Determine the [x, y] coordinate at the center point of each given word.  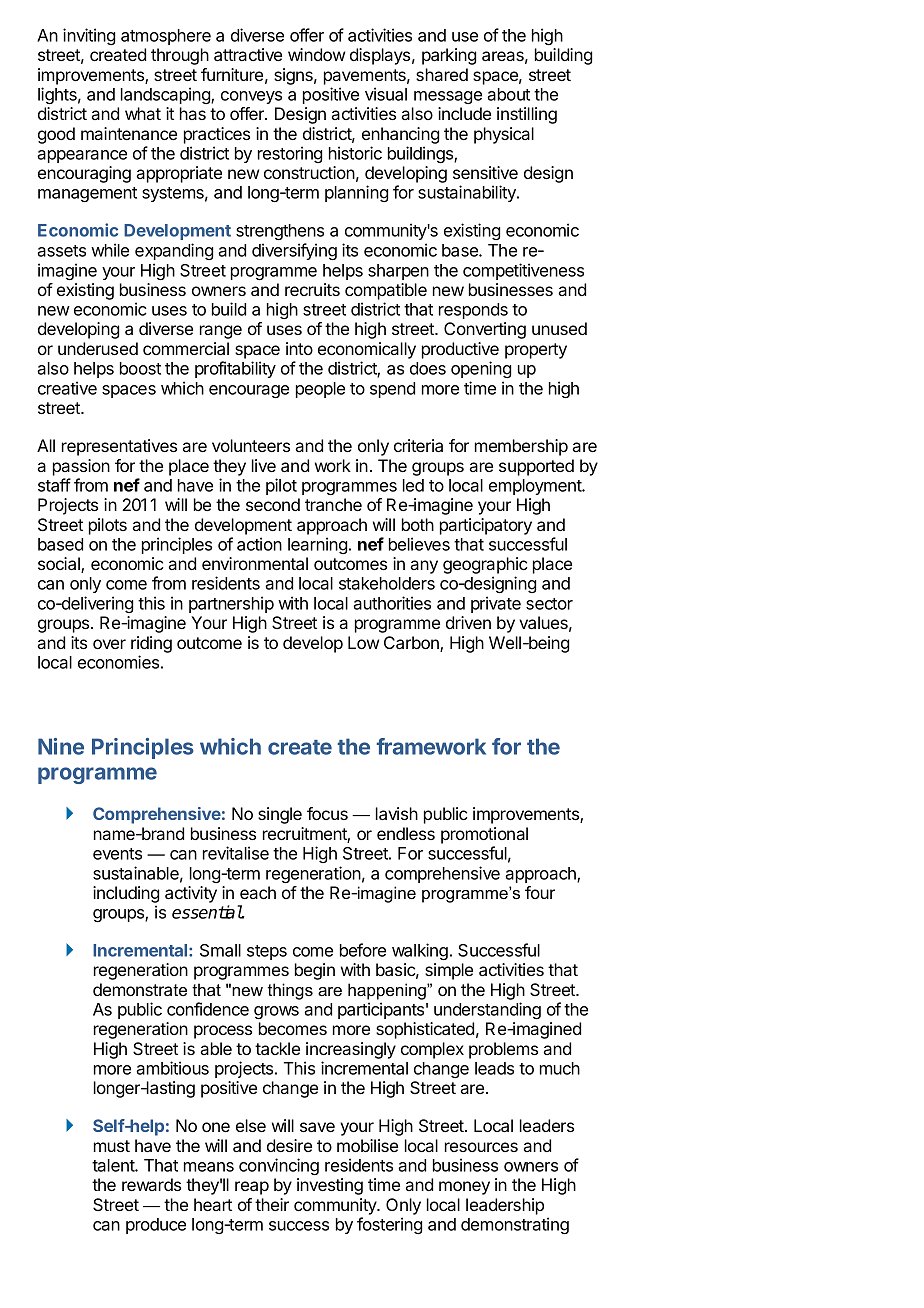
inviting [89, 36]
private [496, 604]
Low [363, 642]
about [508, 94]
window [316, 54]
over [109, 644]
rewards [151, 1184]
